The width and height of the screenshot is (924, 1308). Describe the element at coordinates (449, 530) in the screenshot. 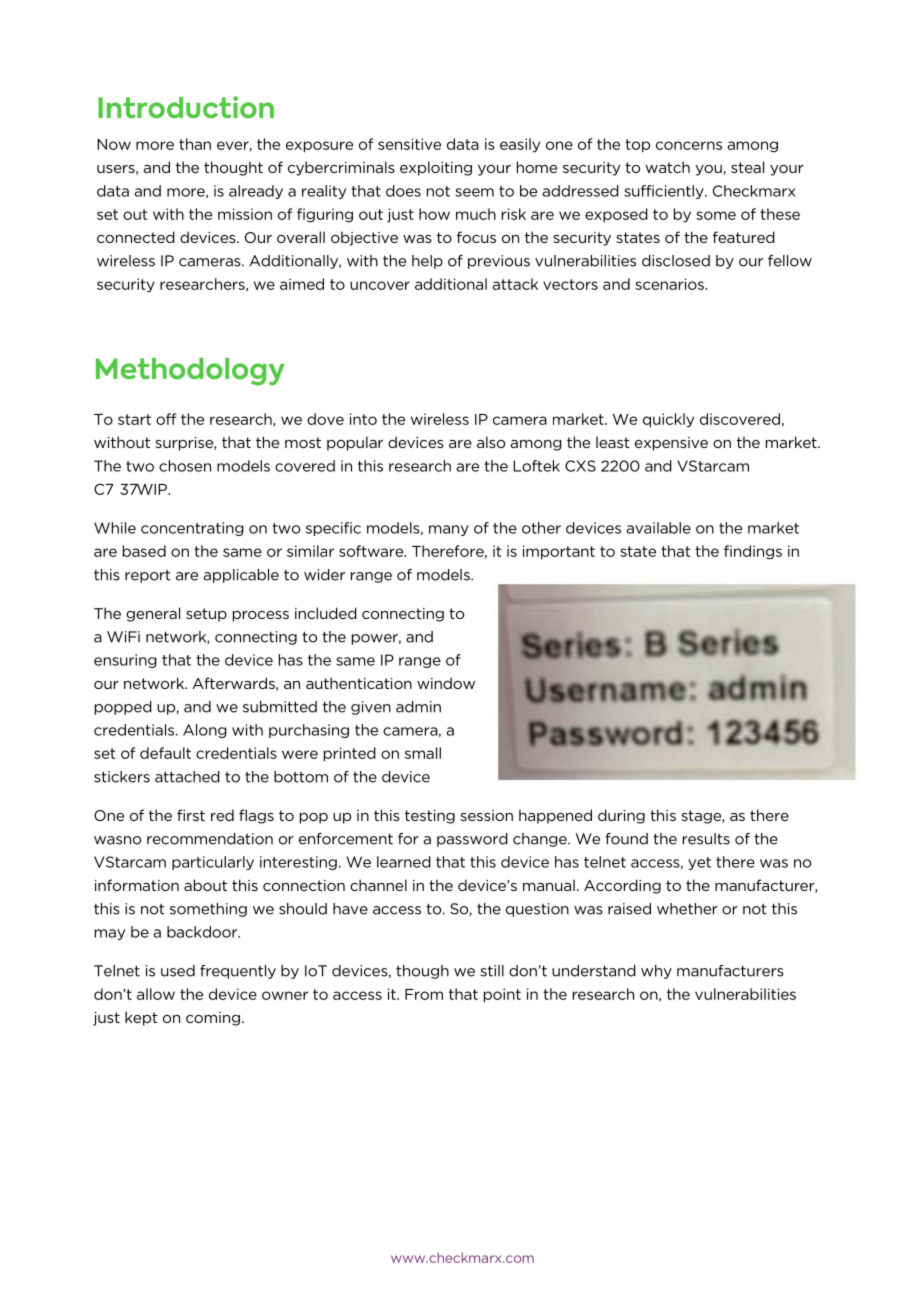

I see `many` at that location.
